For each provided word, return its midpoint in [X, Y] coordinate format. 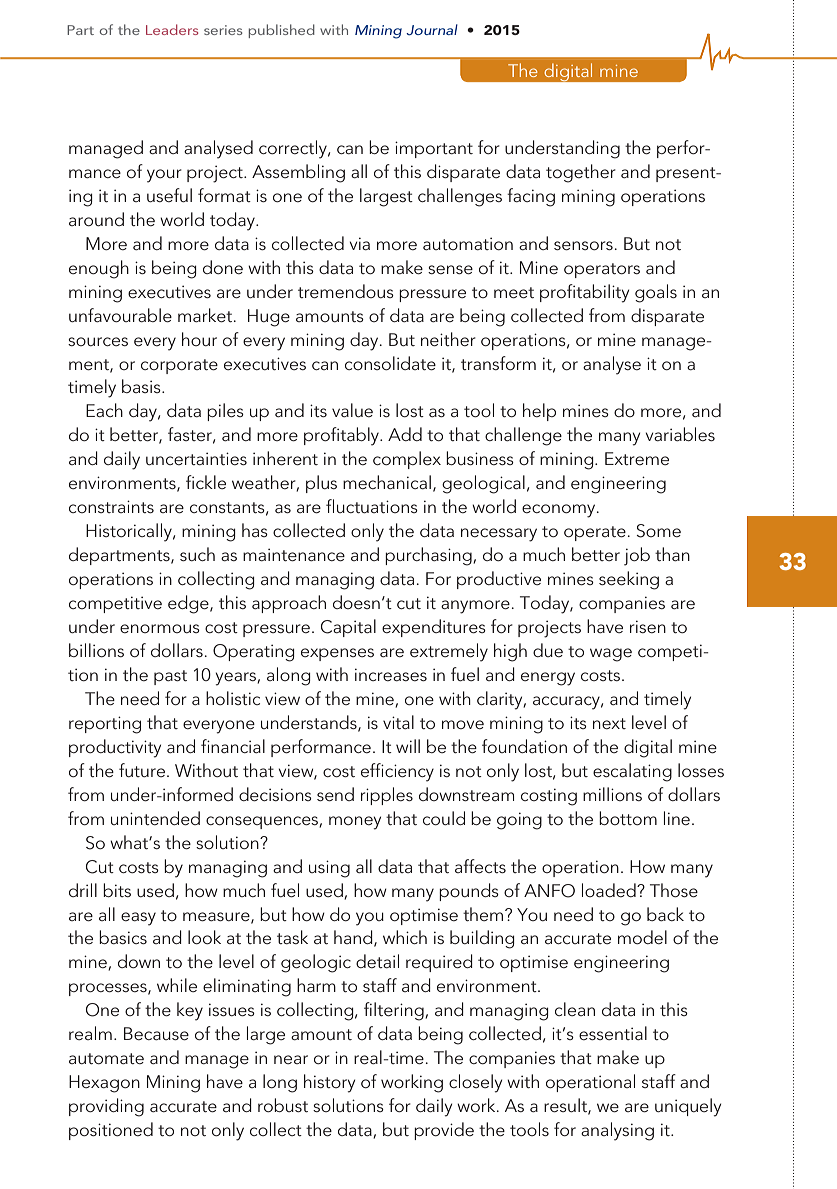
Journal [432, 29]
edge [189, 604]
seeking [629, 580]
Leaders [172, 29]
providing [106, 1107]
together [581, 173]
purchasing [429, 556]
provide [444, 1131]
